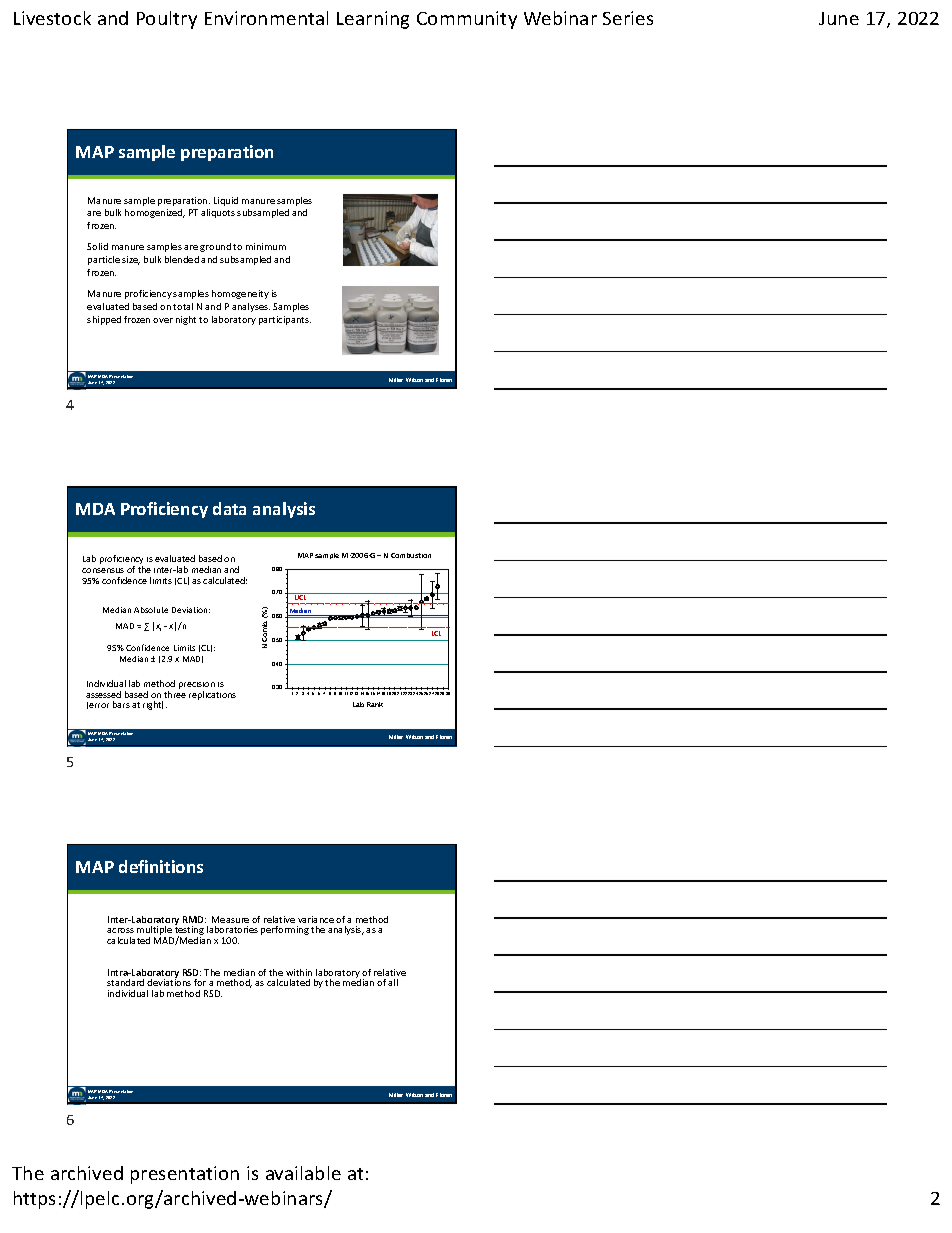 This screenshot has width=952, height=1233. I want to click on Learning, so click(373, 20).
